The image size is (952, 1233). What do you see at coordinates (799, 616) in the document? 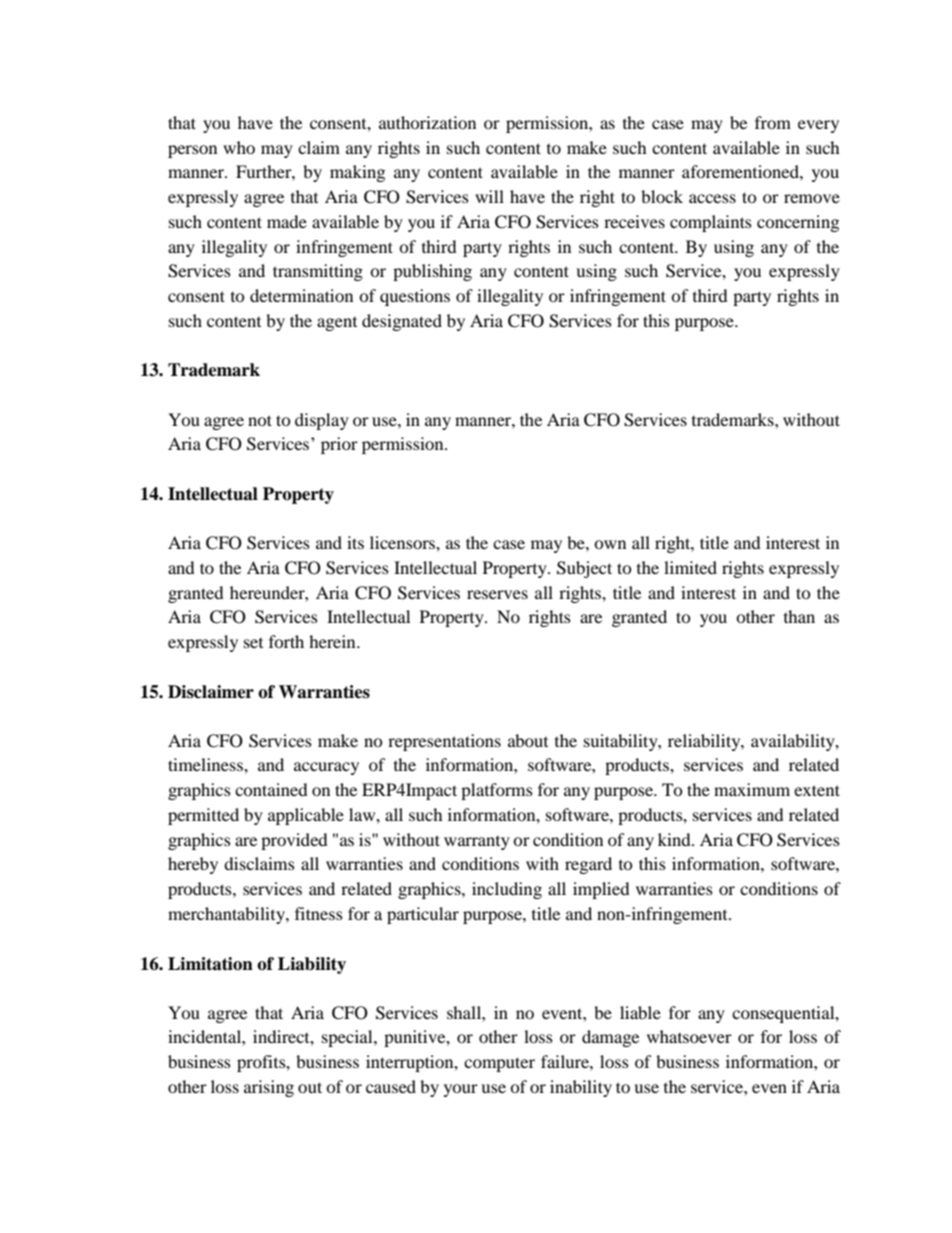
I see `than` at bounding box center [799, 616].
